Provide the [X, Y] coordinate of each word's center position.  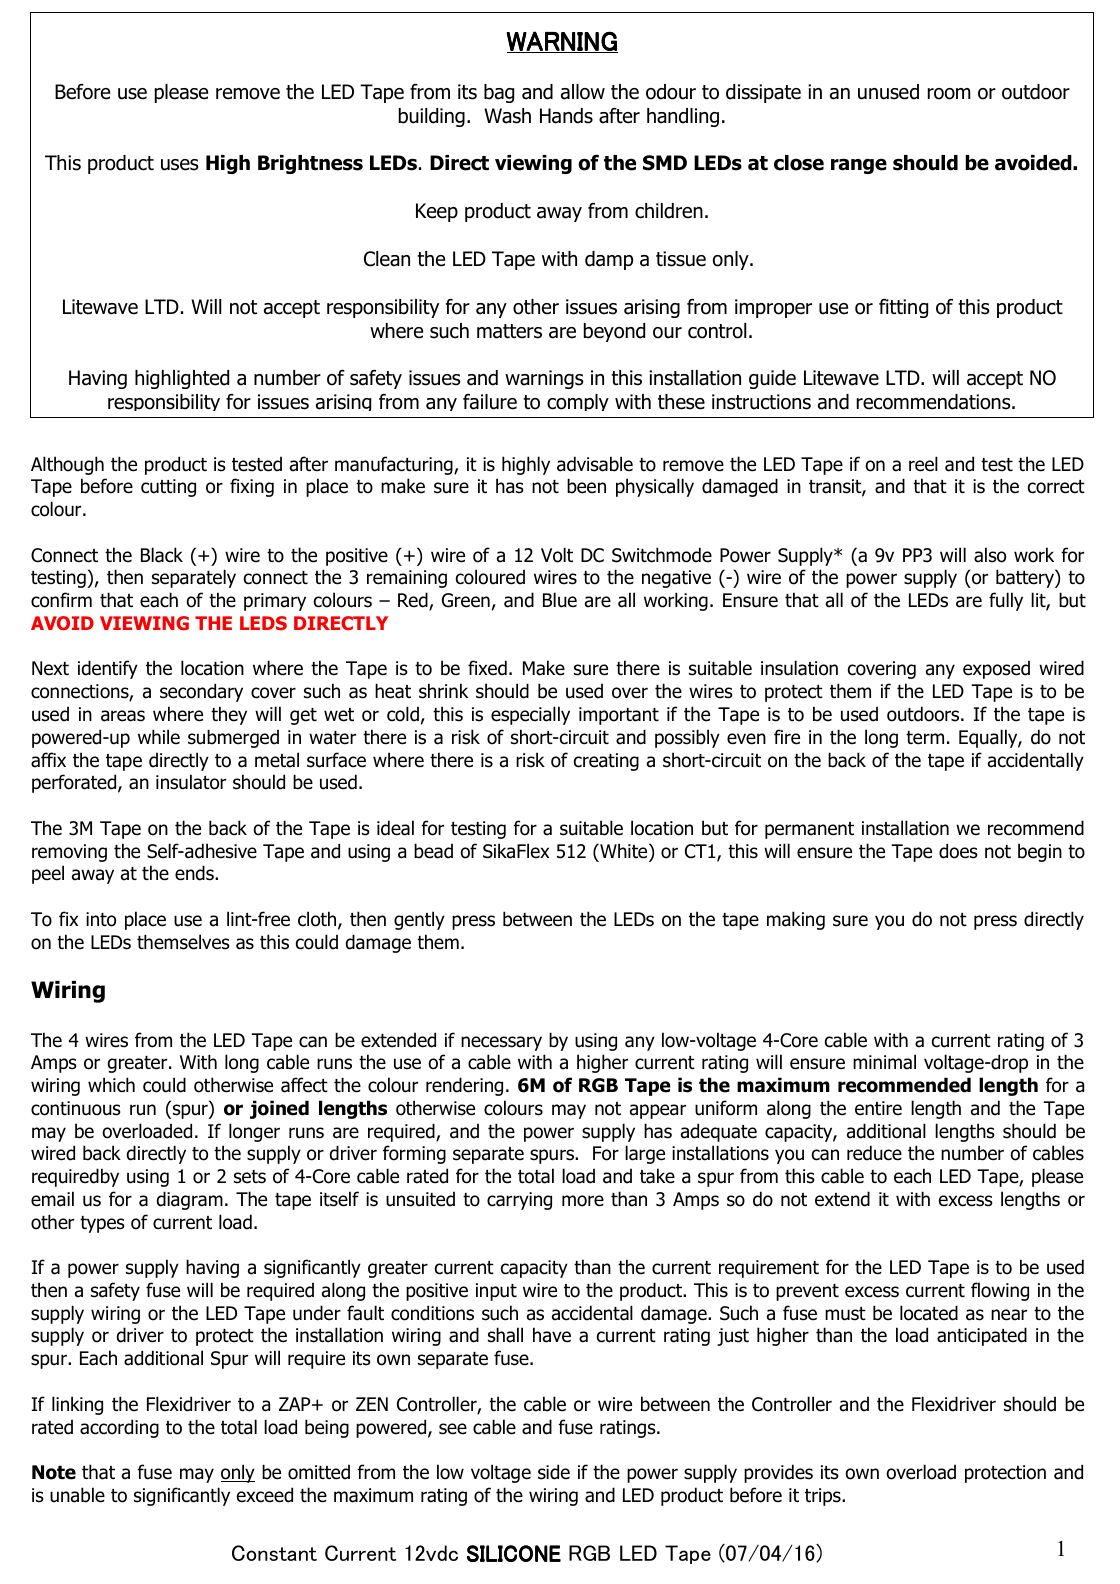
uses [180, 165]
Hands [566, 116]
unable [77, 1495]
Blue [560, 600]
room [949, 94]
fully [1006, 601]
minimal [884, 1062]
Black [162, 555]
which [111, 1085]
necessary [501, 1043]
